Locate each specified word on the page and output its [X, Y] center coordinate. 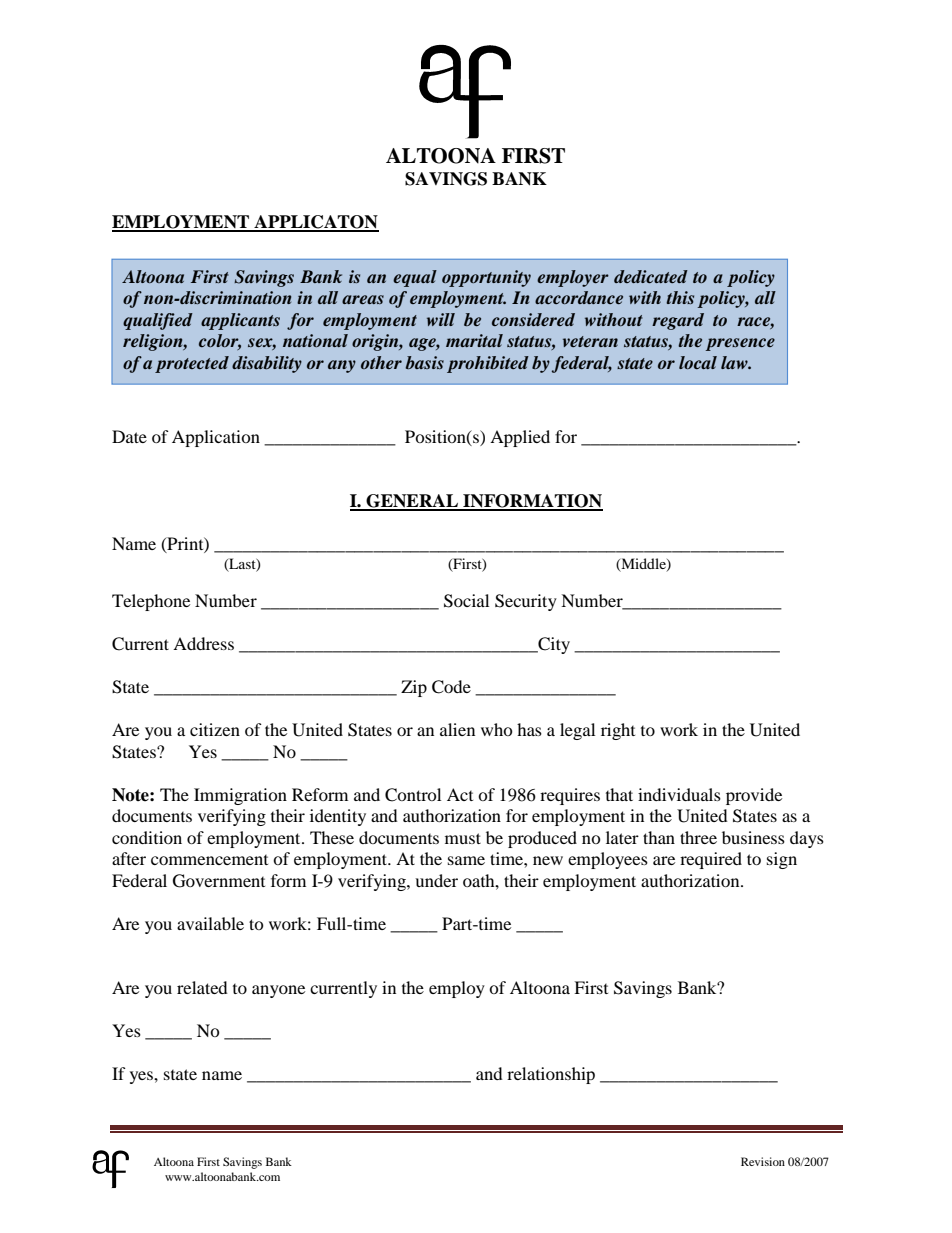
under [436, 880]
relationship [551, 1075]
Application [216, 438]
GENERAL [412, 502]
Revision [763, 1161]
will [441, 319]
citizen [215, 729]
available [210, 923]
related [202, 987]
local [698, 362]
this [680, 297]
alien [457, 729]
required [711, 860]
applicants [240, 321]
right [618, 731]
